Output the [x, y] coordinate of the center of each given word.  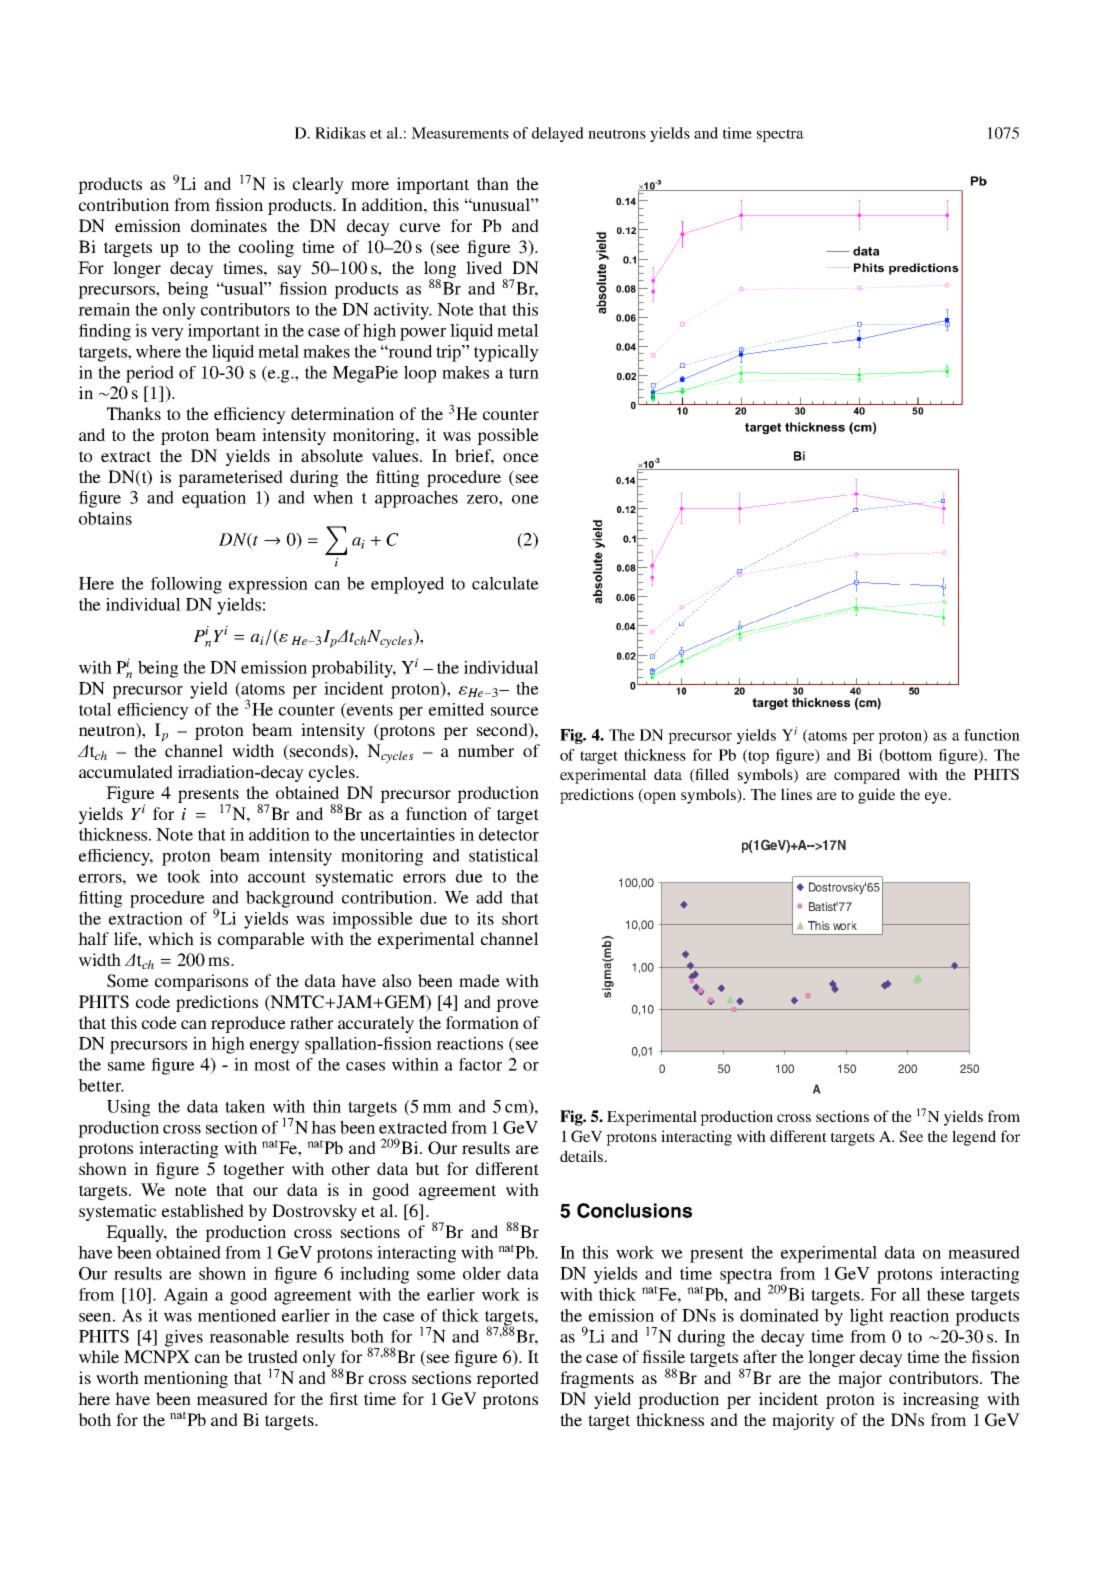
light [867, 1317]
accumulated [126, 771]
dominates [229, 225]
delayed [558, 134]
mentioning [186, 1379]
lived [484, 267]
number [486, 750]
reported [507, 1379]
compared [867, 776]
